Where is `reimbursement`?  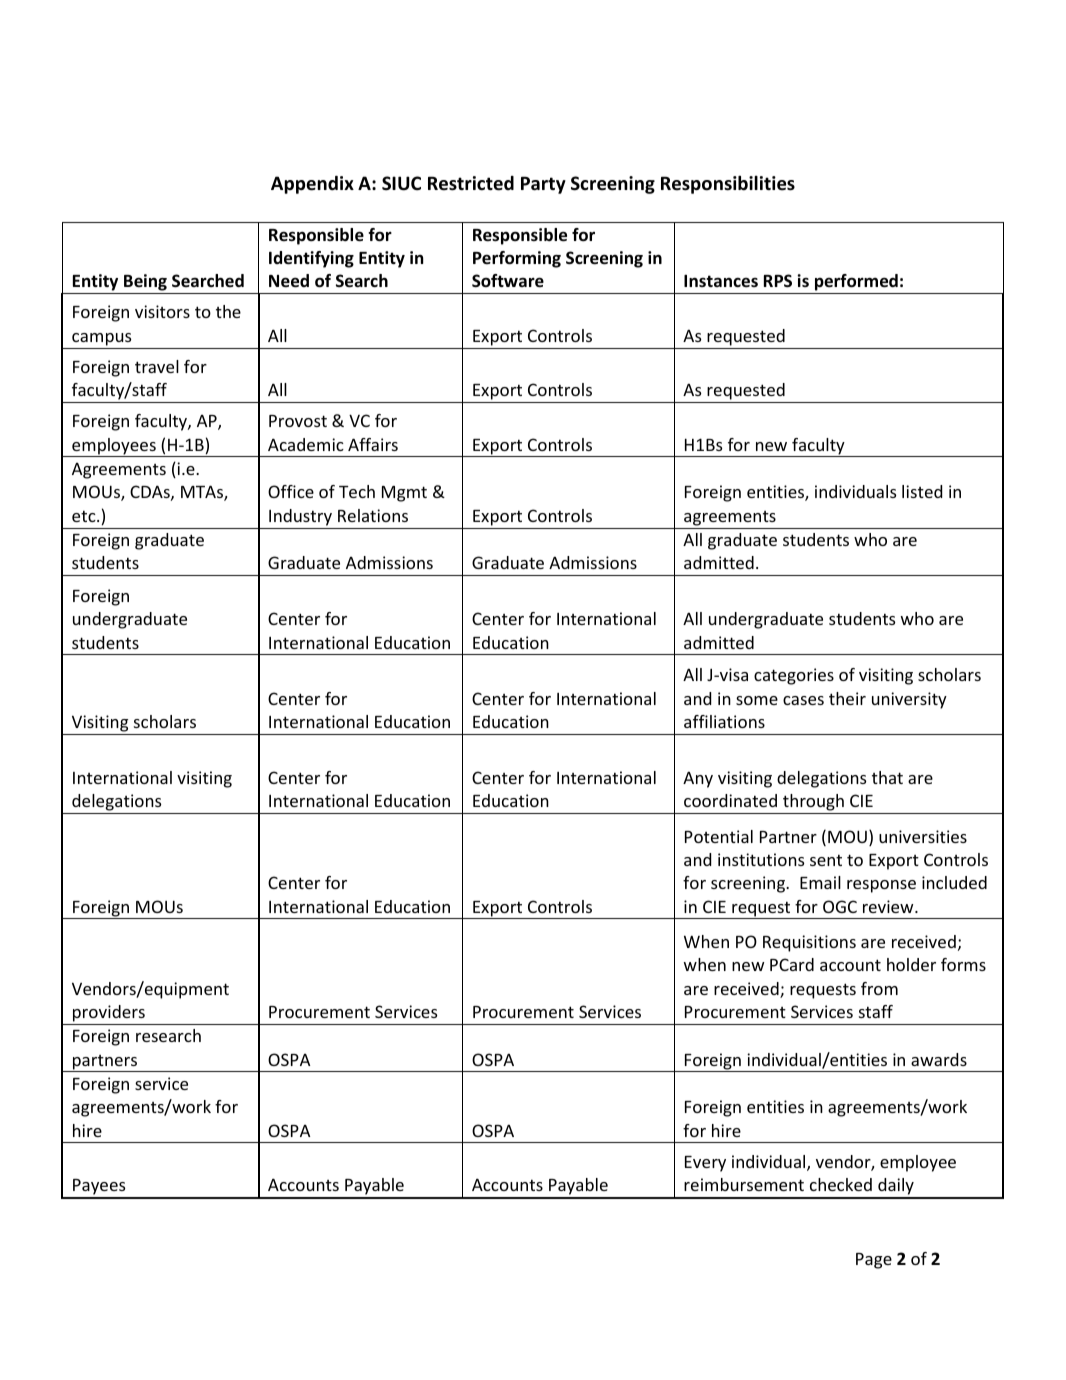 reimbursement is located at coordinates (744, 1184).
